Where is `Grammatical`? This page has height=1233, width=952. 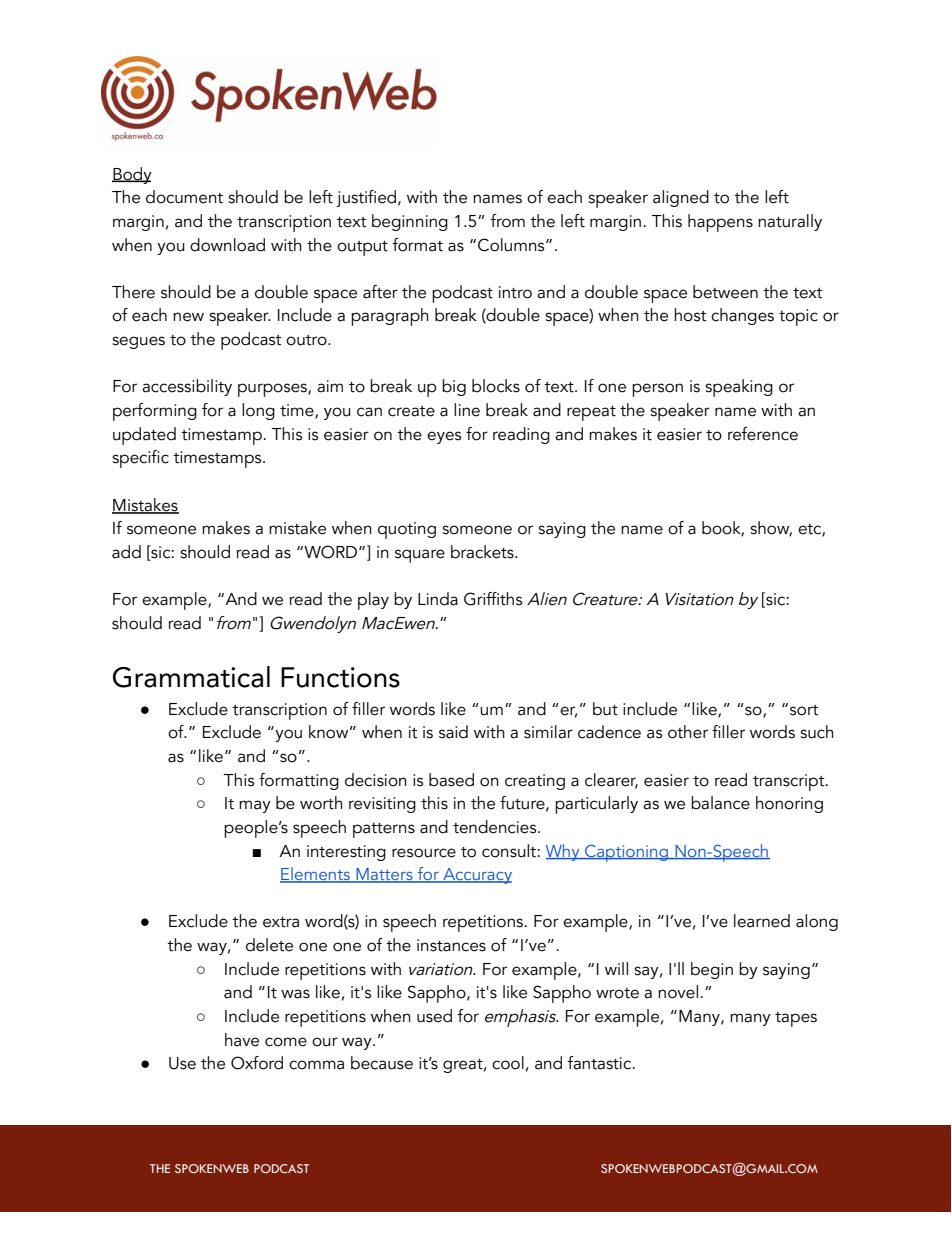
Grammatical is located at coordinates (191, 677).
